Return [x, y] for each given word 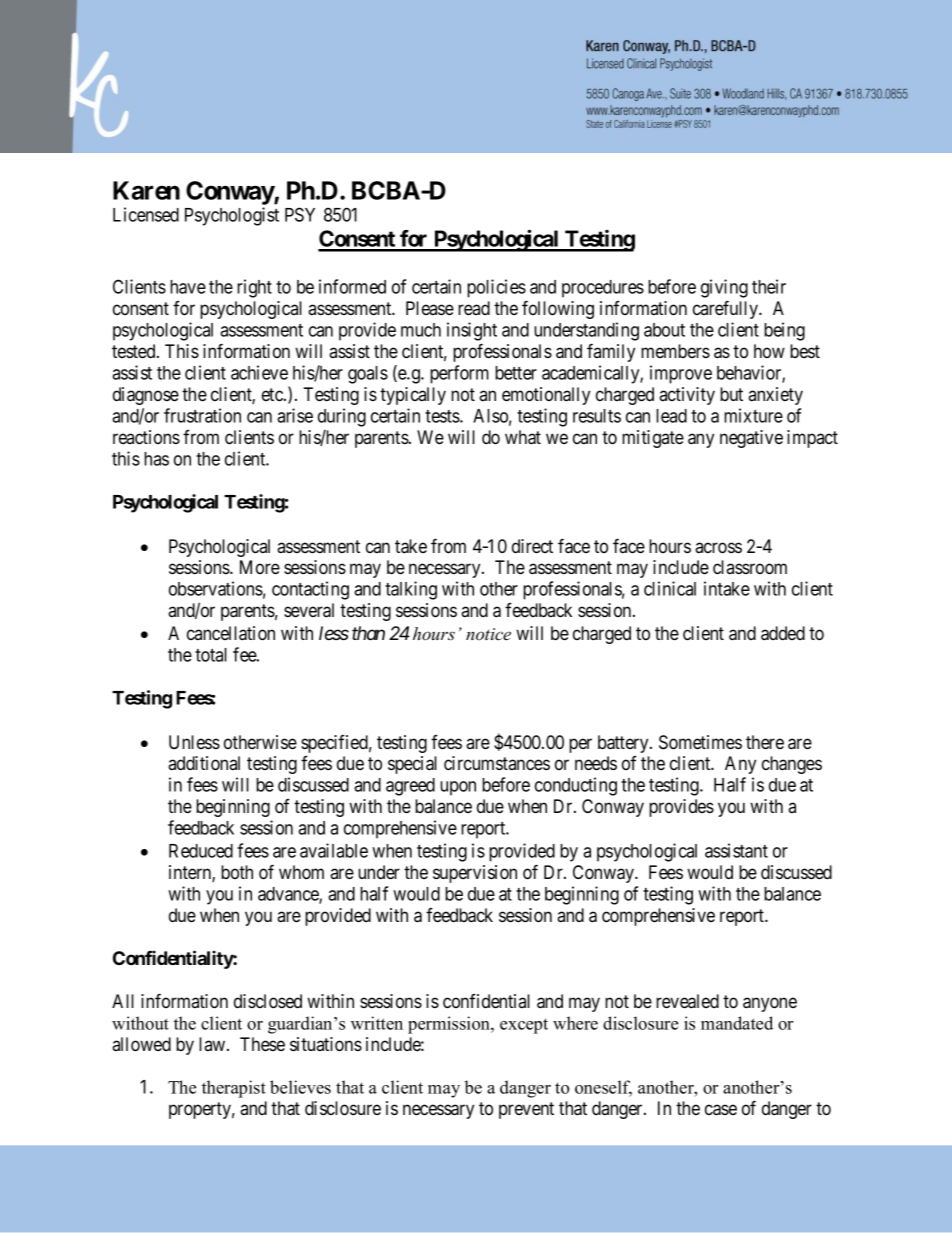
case [721, 1110]
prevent [526, 1110]
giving [724, 288]
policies [496, 288]
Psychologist [232, 216]
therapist [234, 1089]
